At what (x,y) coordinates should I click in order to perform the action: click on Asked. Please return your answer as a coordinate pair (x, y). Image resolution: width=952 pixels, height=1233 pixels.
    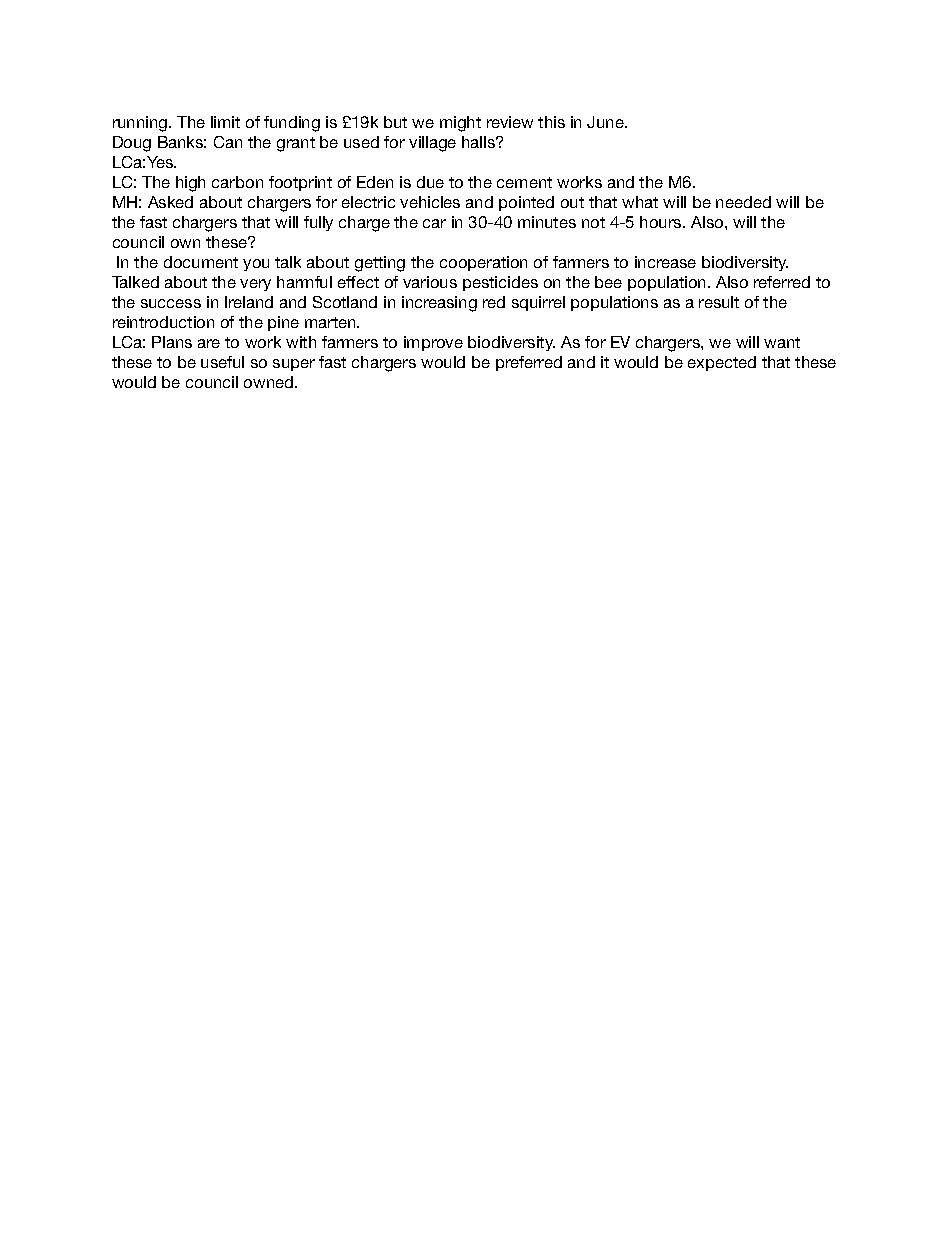
    Looking at the image, I should click on (170, 202).
